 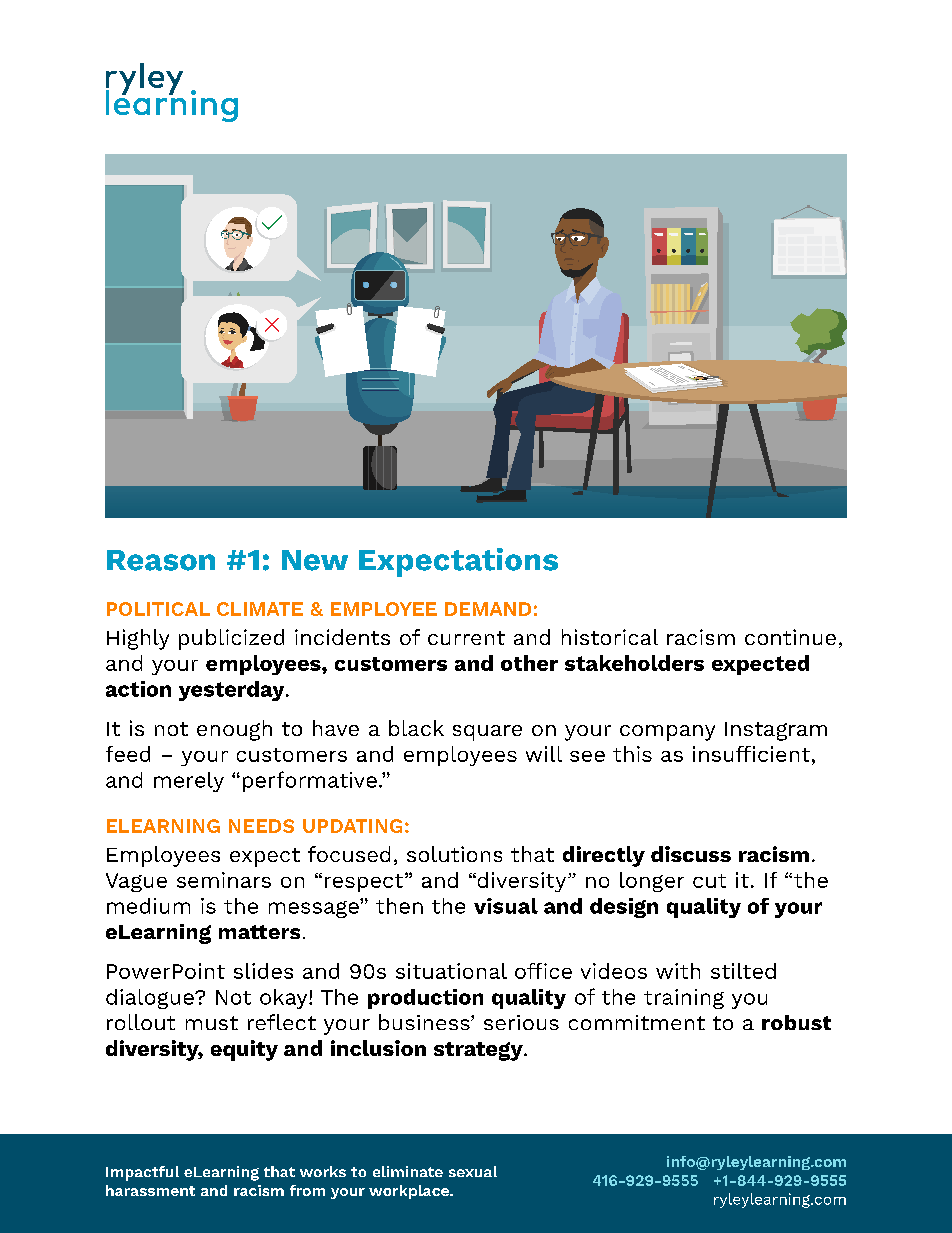 What do you see at coordinates (233, 691) in the screenshot?
I see `yesterday` at bounding box center [233, 691].
